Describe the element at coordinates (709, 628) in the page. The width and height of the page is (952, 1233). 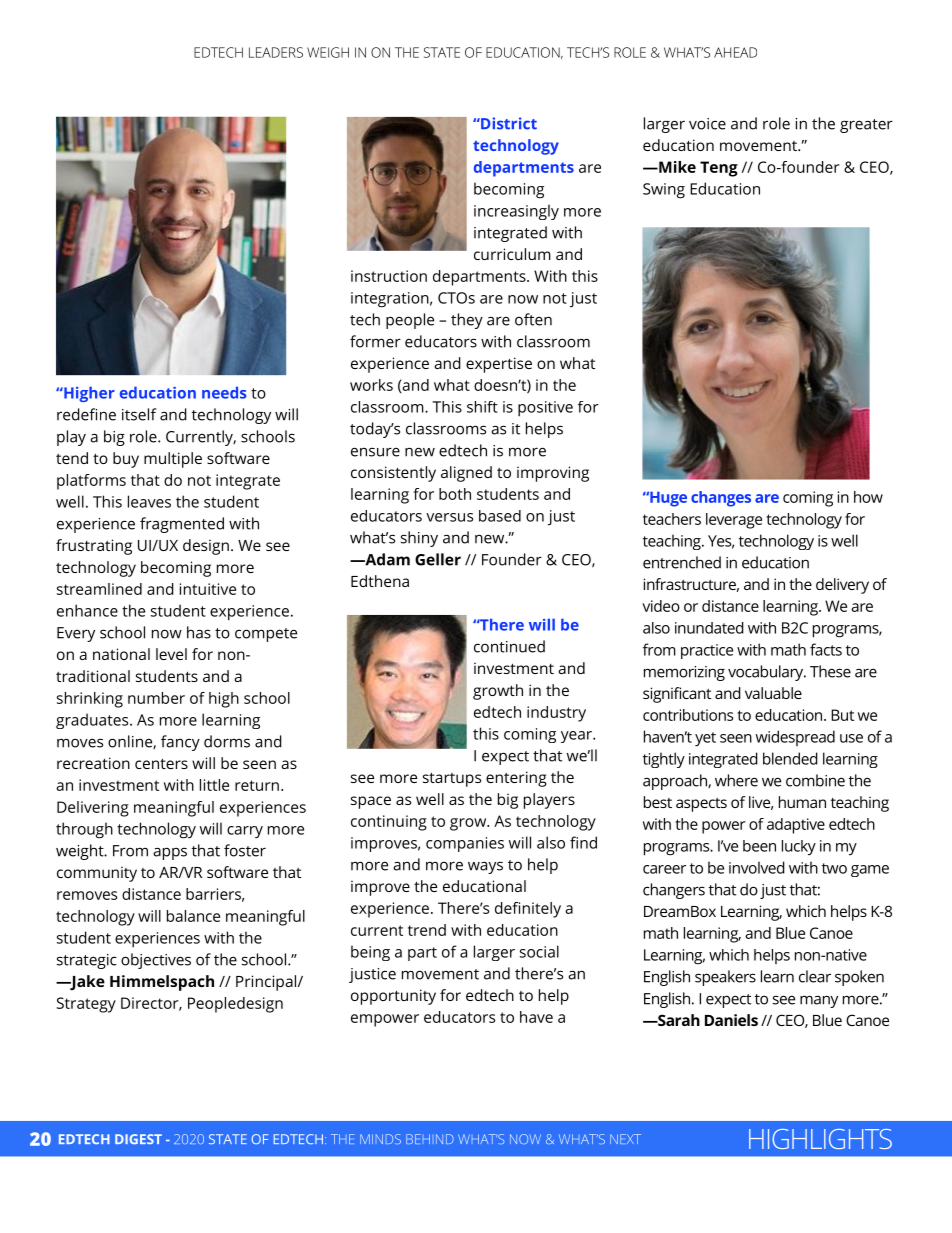
I see `inundated` at that location.
